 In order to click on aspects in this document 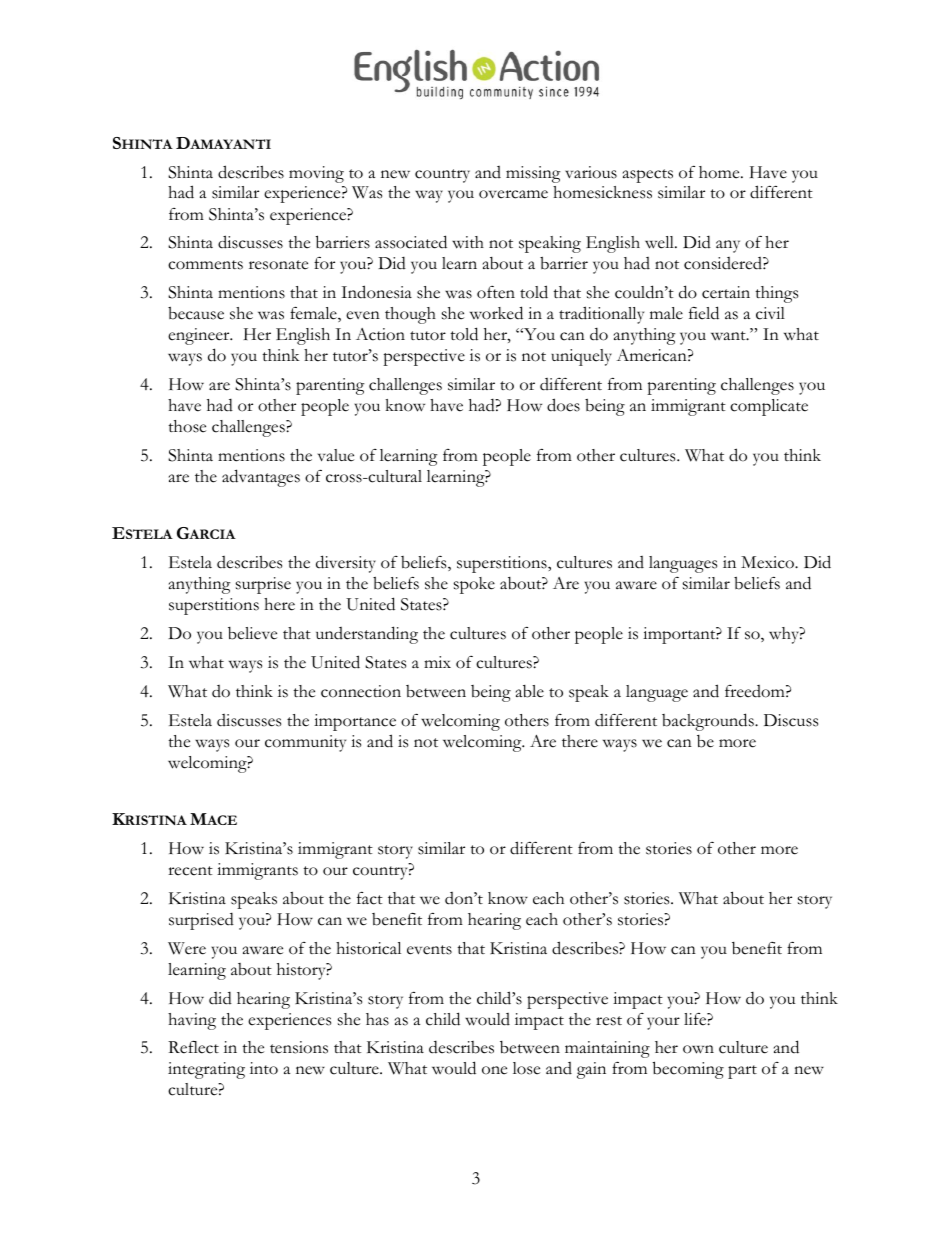, I will do `click(648, 176)`.
